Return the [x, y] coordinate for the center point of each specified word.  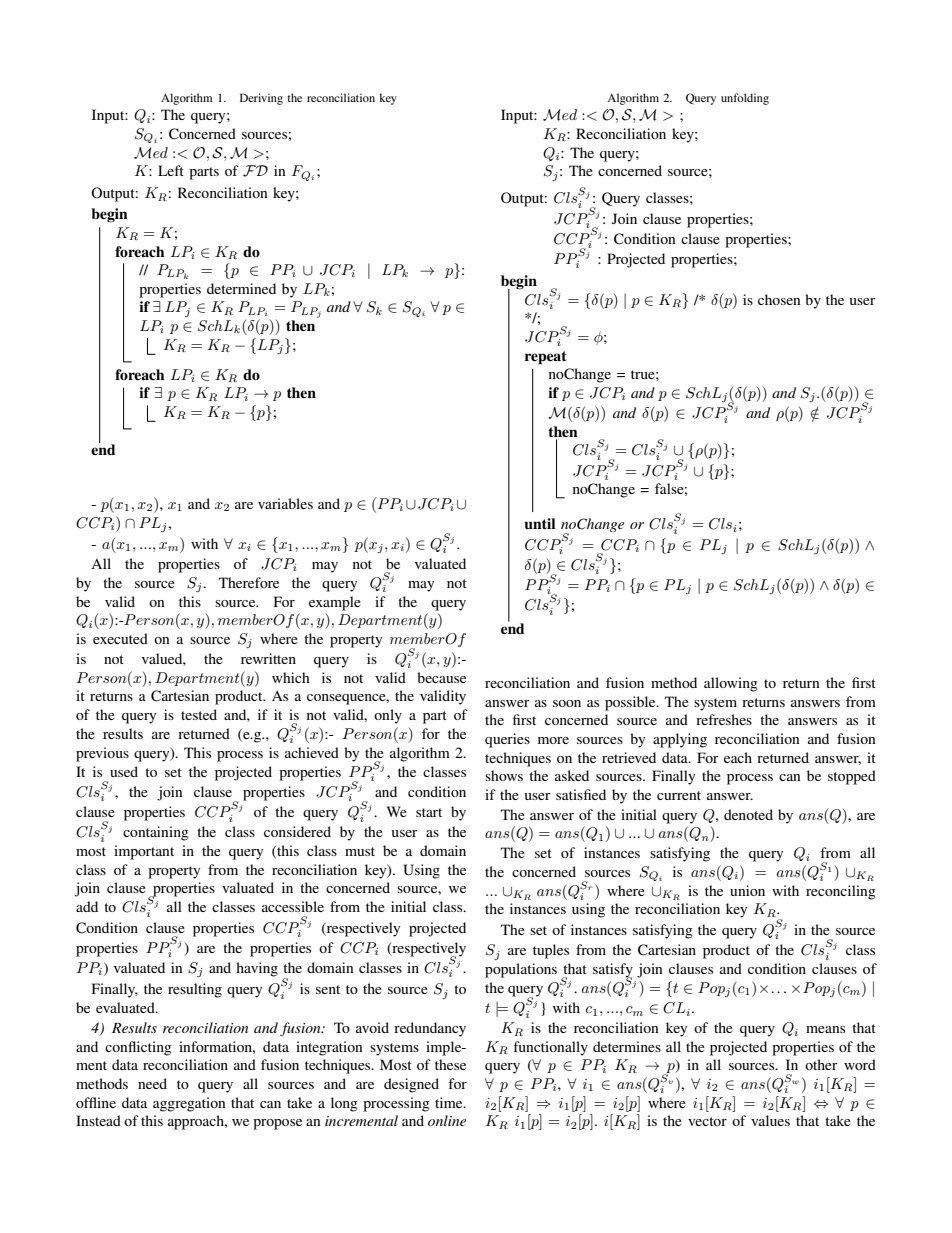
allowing [731, 684]
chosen [779, 299]
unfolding [745, 99]
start [429, 812]
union [747, 890]
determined [241, 288]
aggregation [189, 1104]
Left [171, 170]
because [441, 677]
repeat [546, 358]
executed [120, 638]
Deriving [261, 99]
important [144, 852]
